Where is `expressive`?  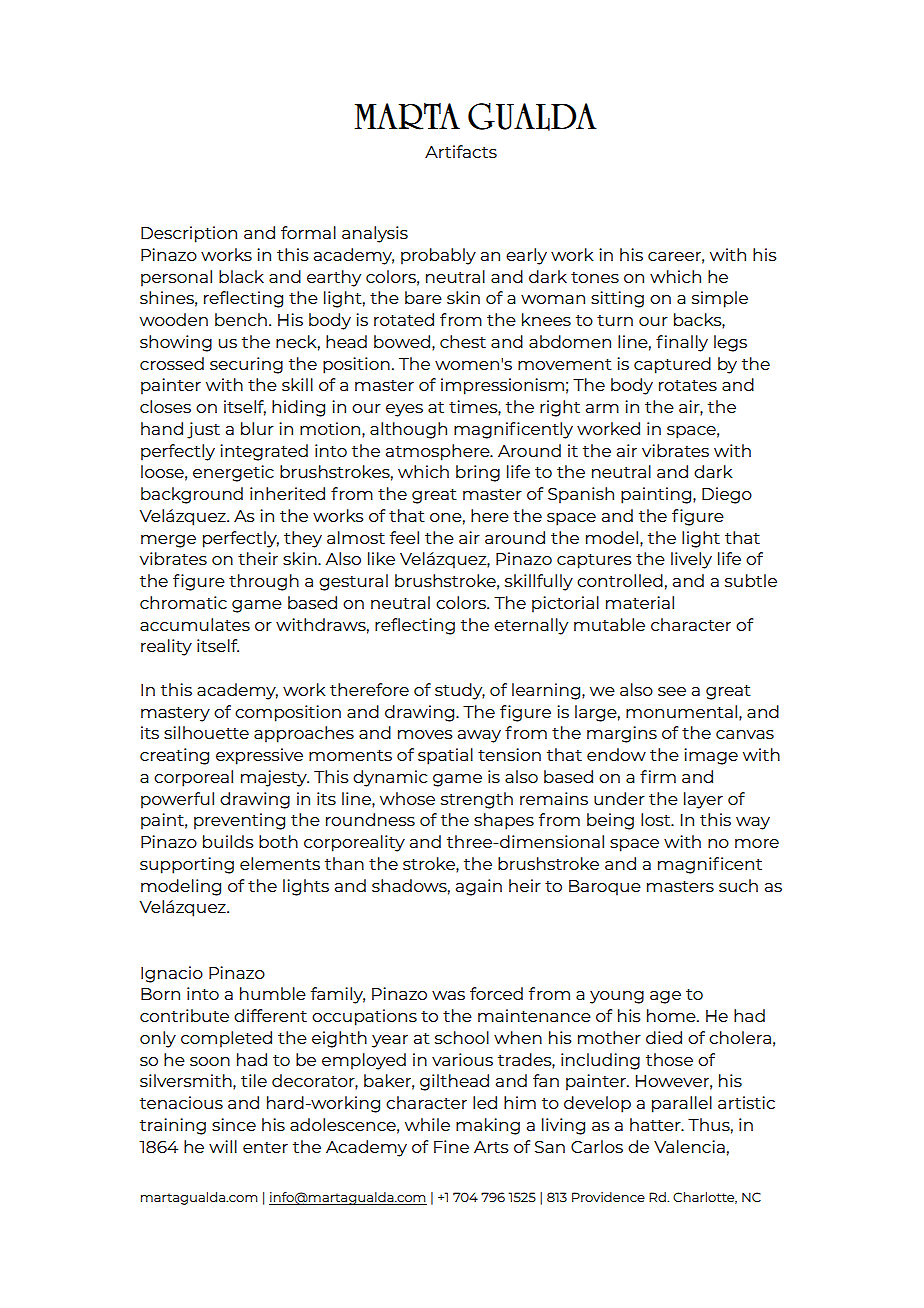 expressive is located at coordinates (259, 756).
